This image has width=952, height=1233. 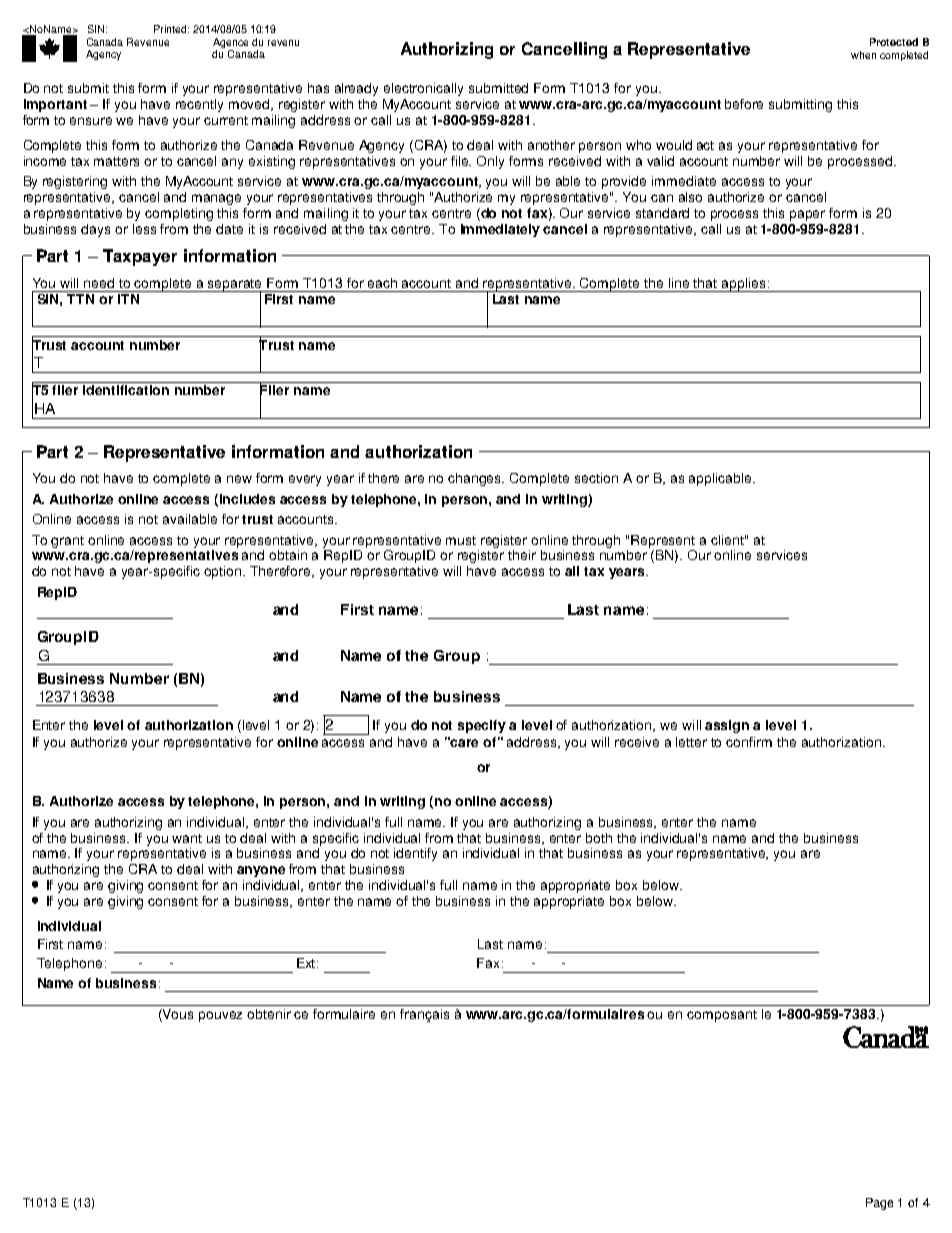 What do you see at coordinates (220, 1016) in the image?
I see `pouvez` at bounding box center [220, 1016].
